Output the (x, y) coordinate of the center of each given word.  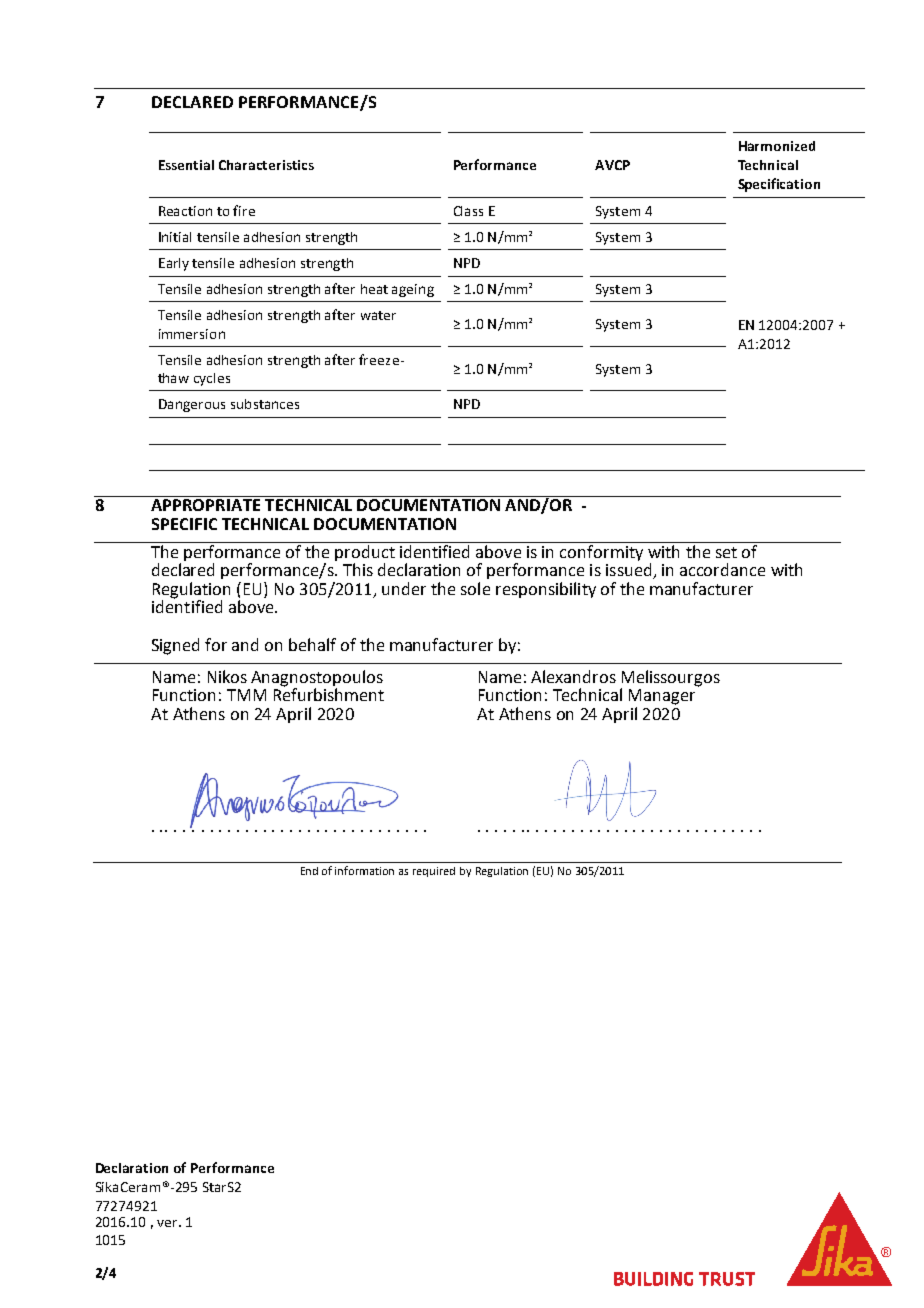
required (434, 872)
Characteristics (266, 165)
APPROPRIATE (205, 505)
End (309, 871)
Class (468, 211)
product (365, 551)
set (726, 552)
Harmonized (777, 146)
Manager (662, 697)
